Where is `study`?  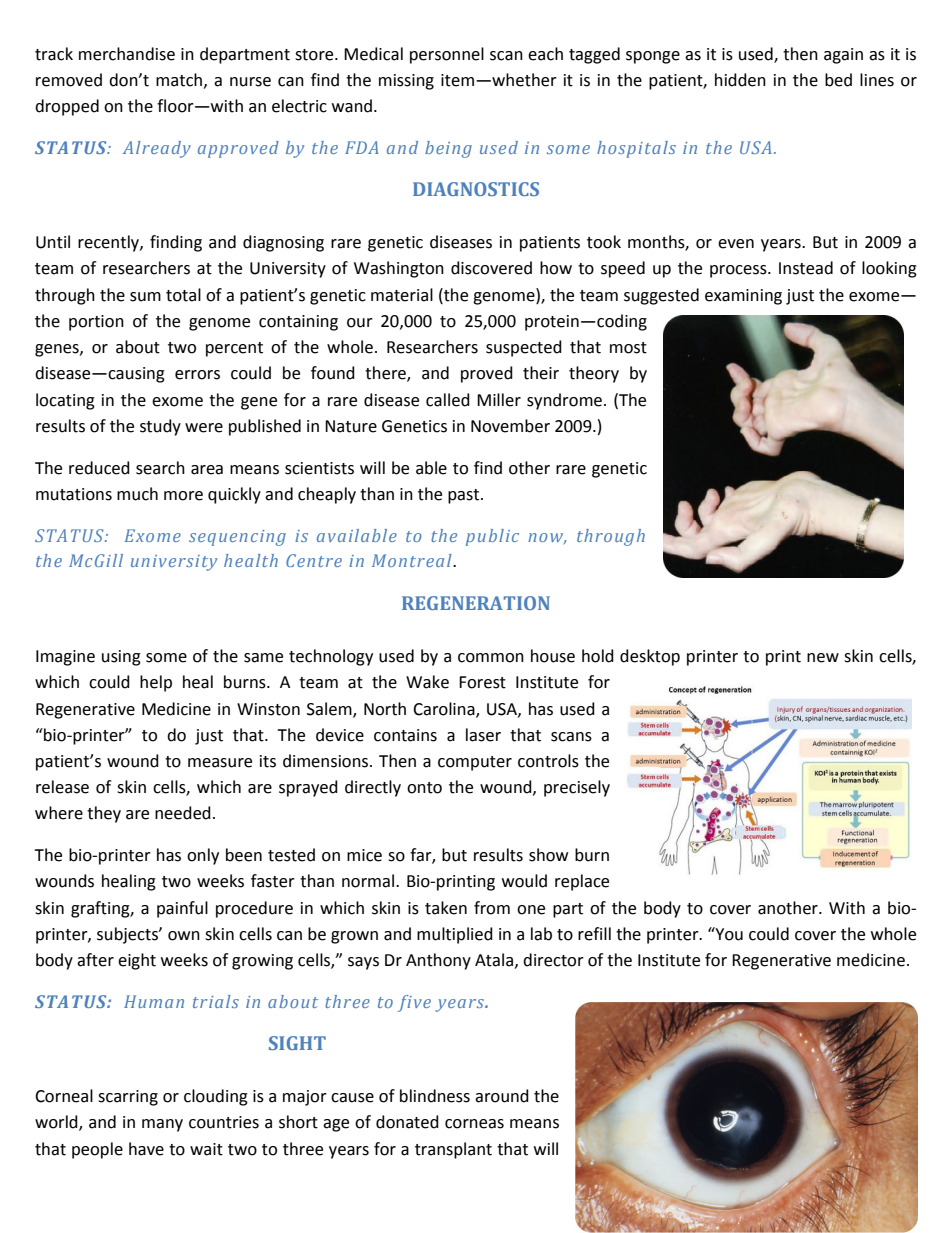
study is located at coordinates (160, 427).
